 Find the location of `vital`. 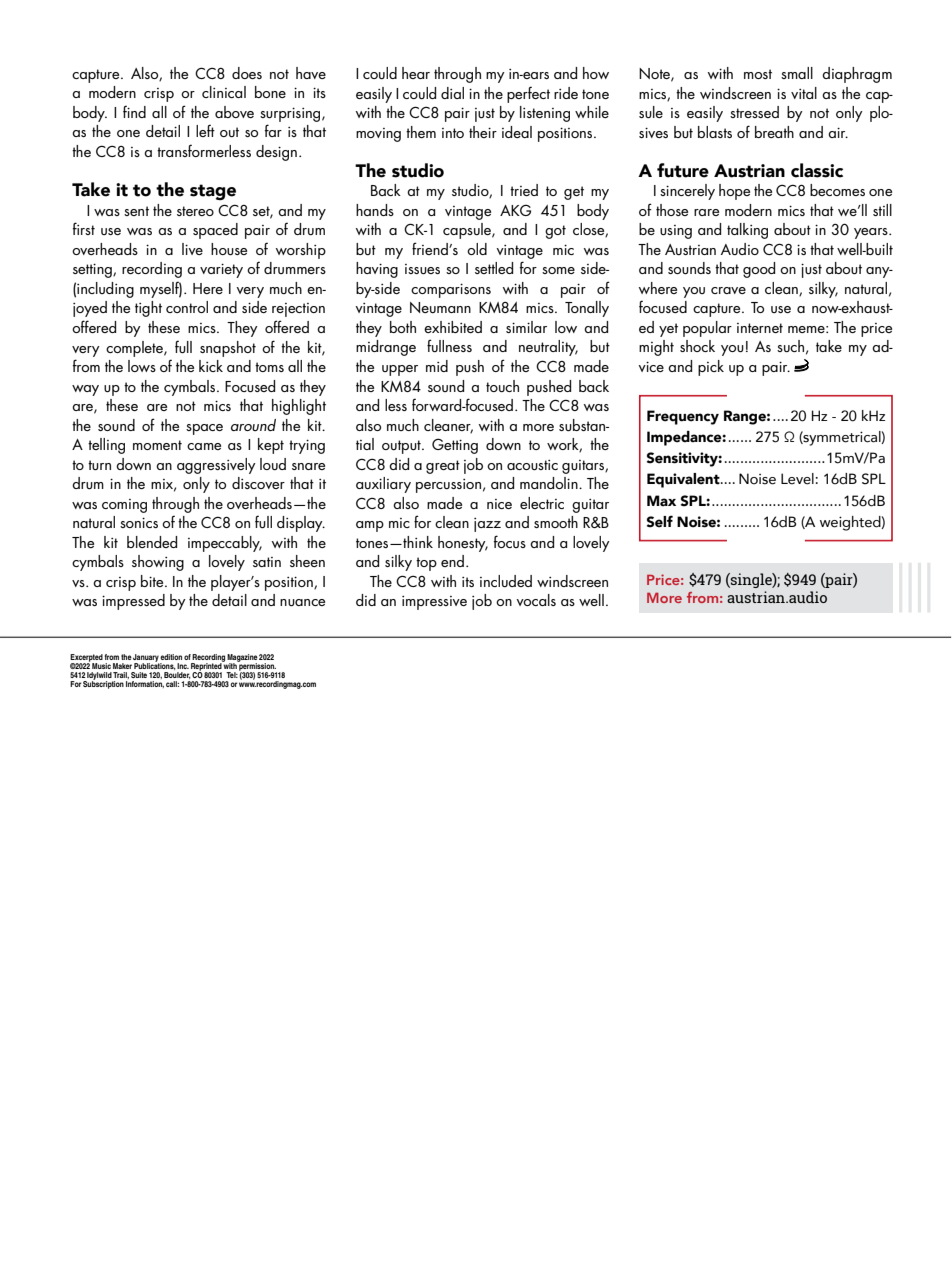

vital is located at coordinates (804, 93).
